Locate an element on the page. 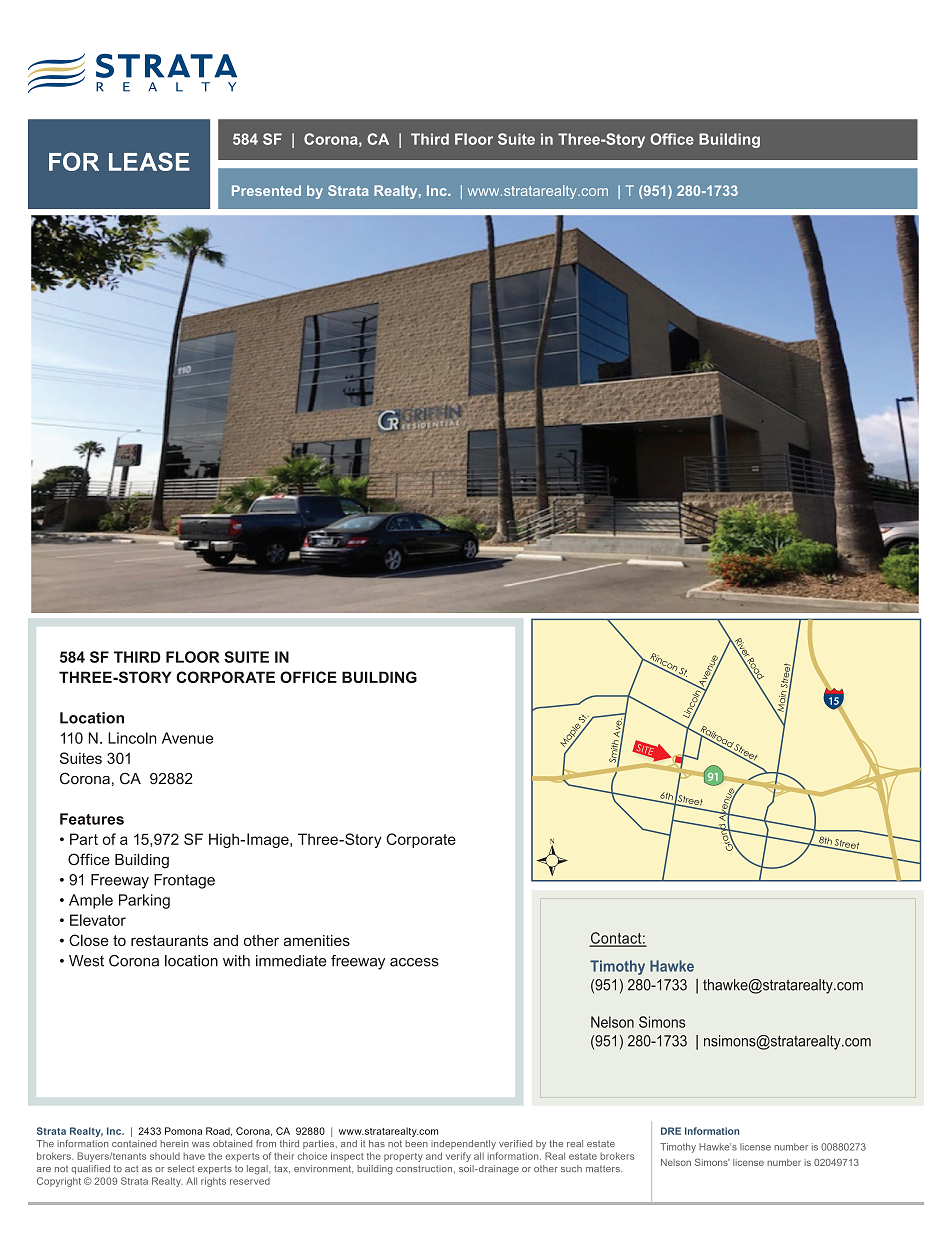 The width and height of the page is (952, 1233). LEASE is located at coordinates (149, 161).
